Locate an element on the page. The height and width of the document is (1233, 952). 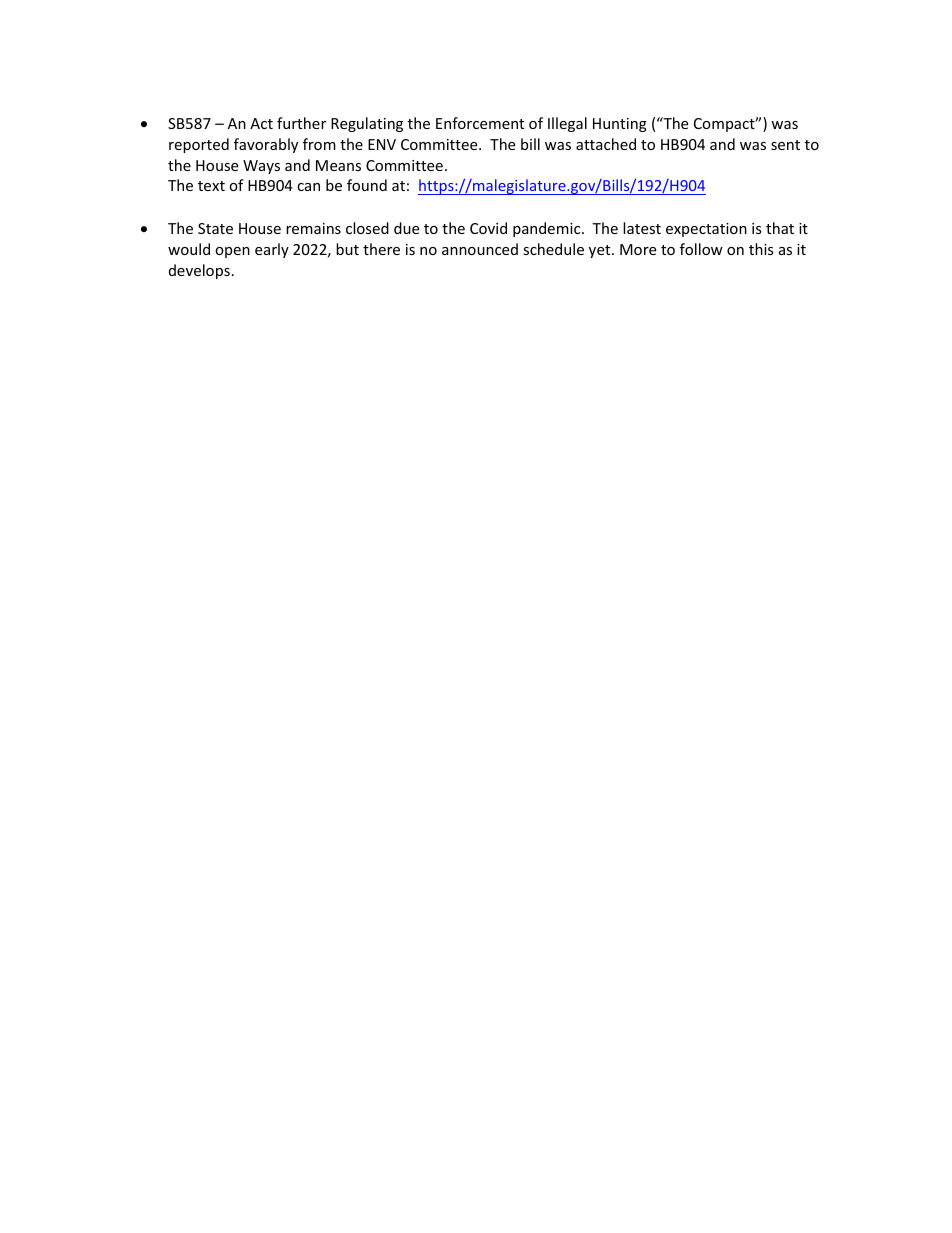
that is located at coordinates (780, 228).
